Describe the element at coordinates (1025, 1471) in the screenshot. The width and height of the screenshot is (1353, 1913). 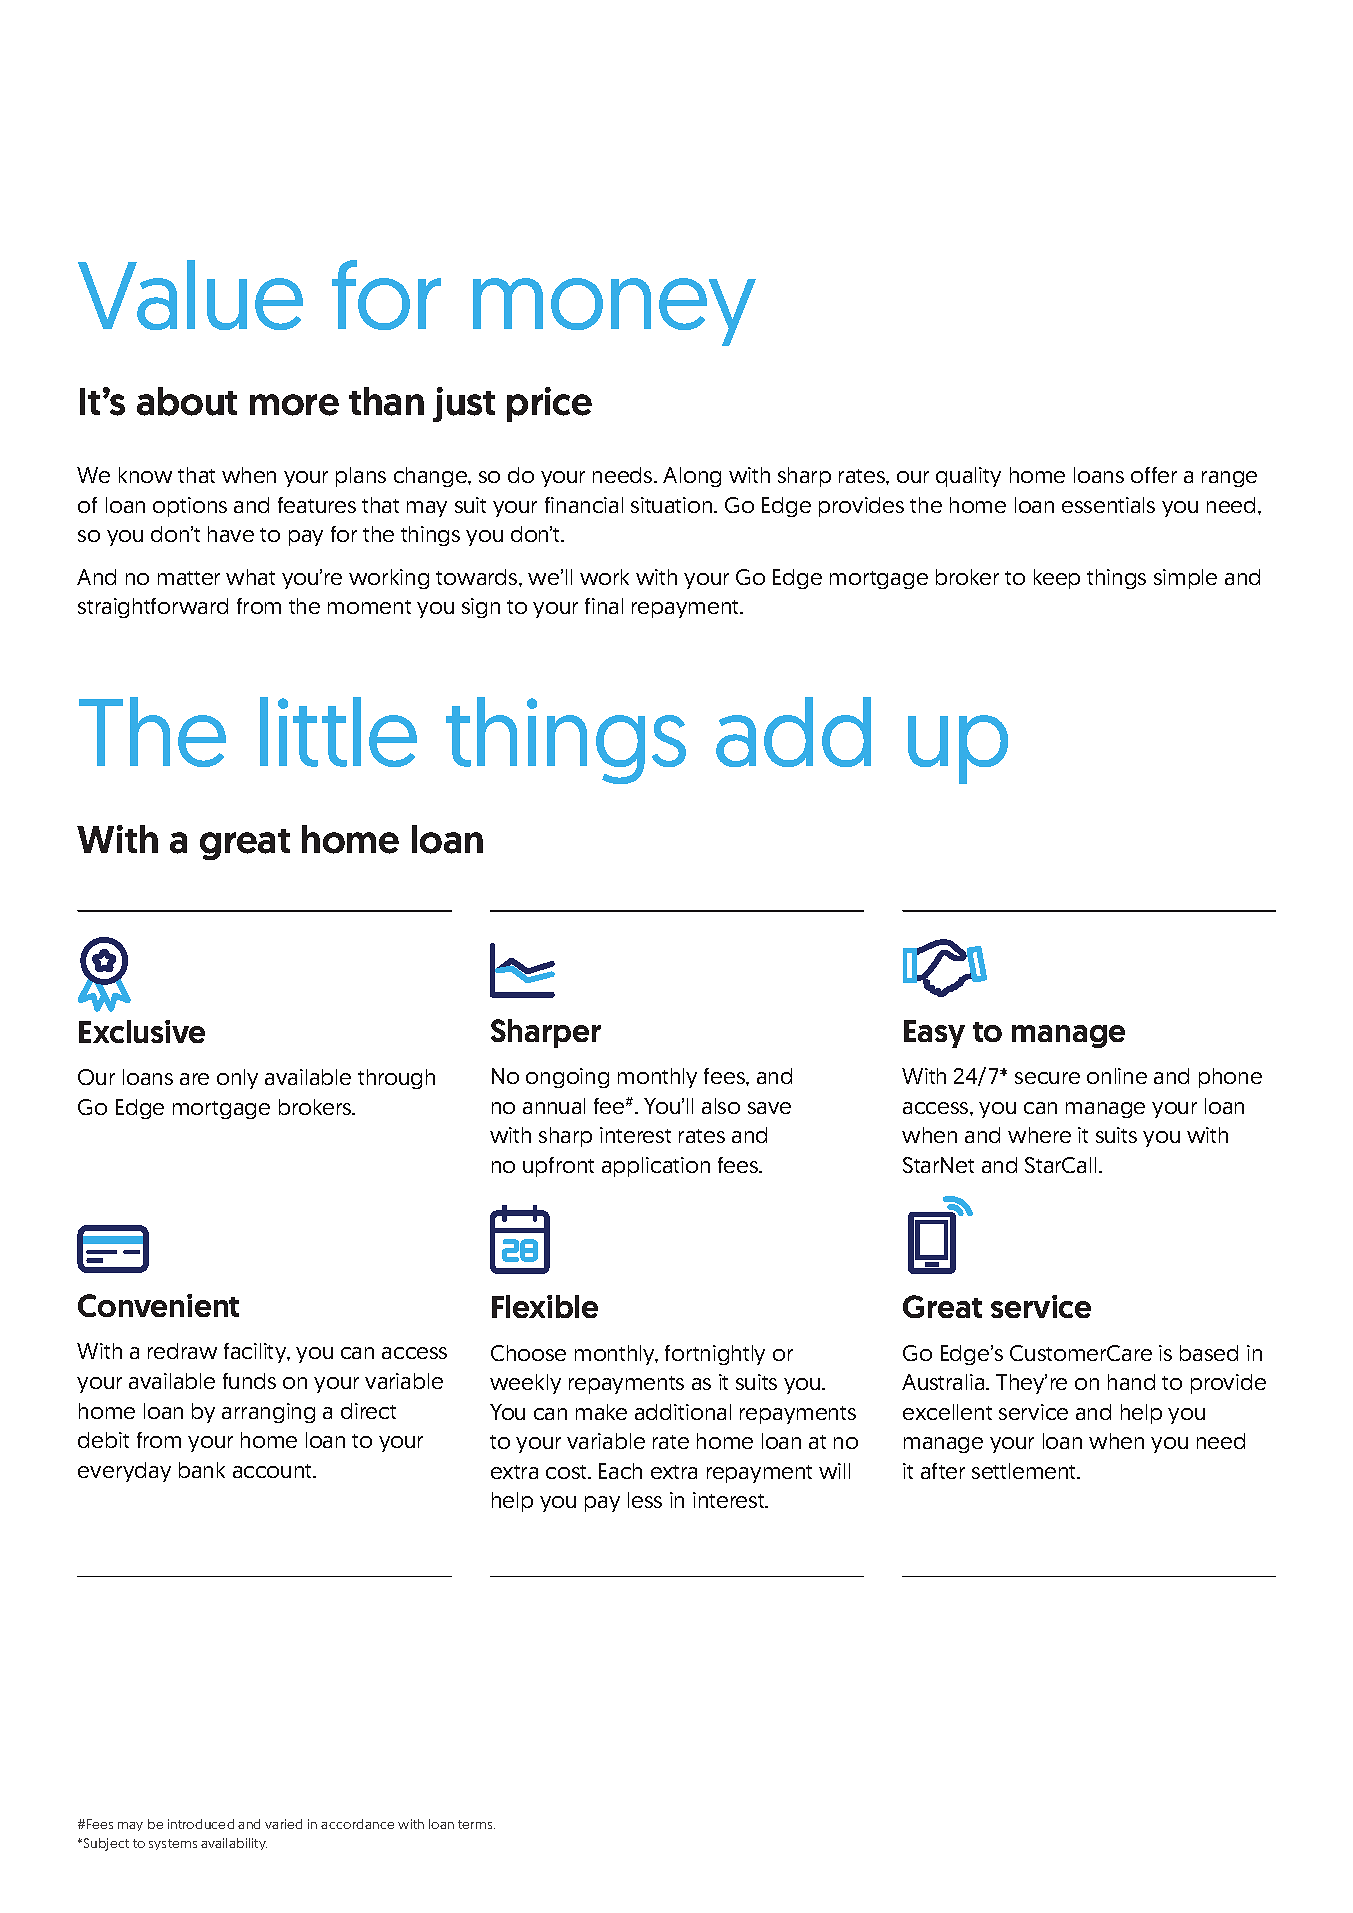
I see `settlement` at that location.
